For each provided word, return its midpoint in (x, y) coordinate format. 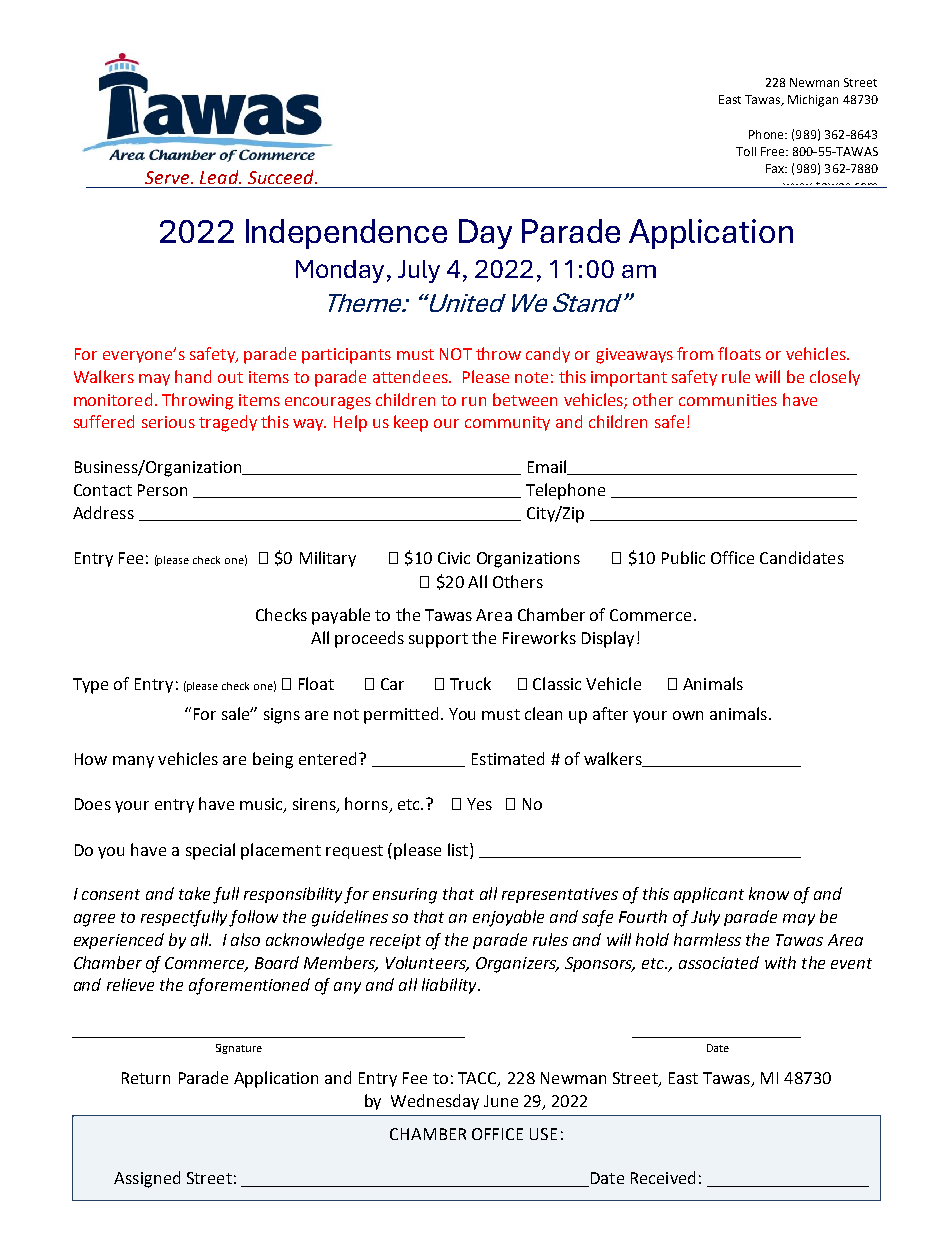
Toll (746, 151)
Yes (479, 804)
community (507, 423)
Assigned (147, 1179)
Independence (346, 234)
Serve (168, 177)
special (210, 851)
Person (162, 490)
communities (728, 400)
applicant (709, 895)
